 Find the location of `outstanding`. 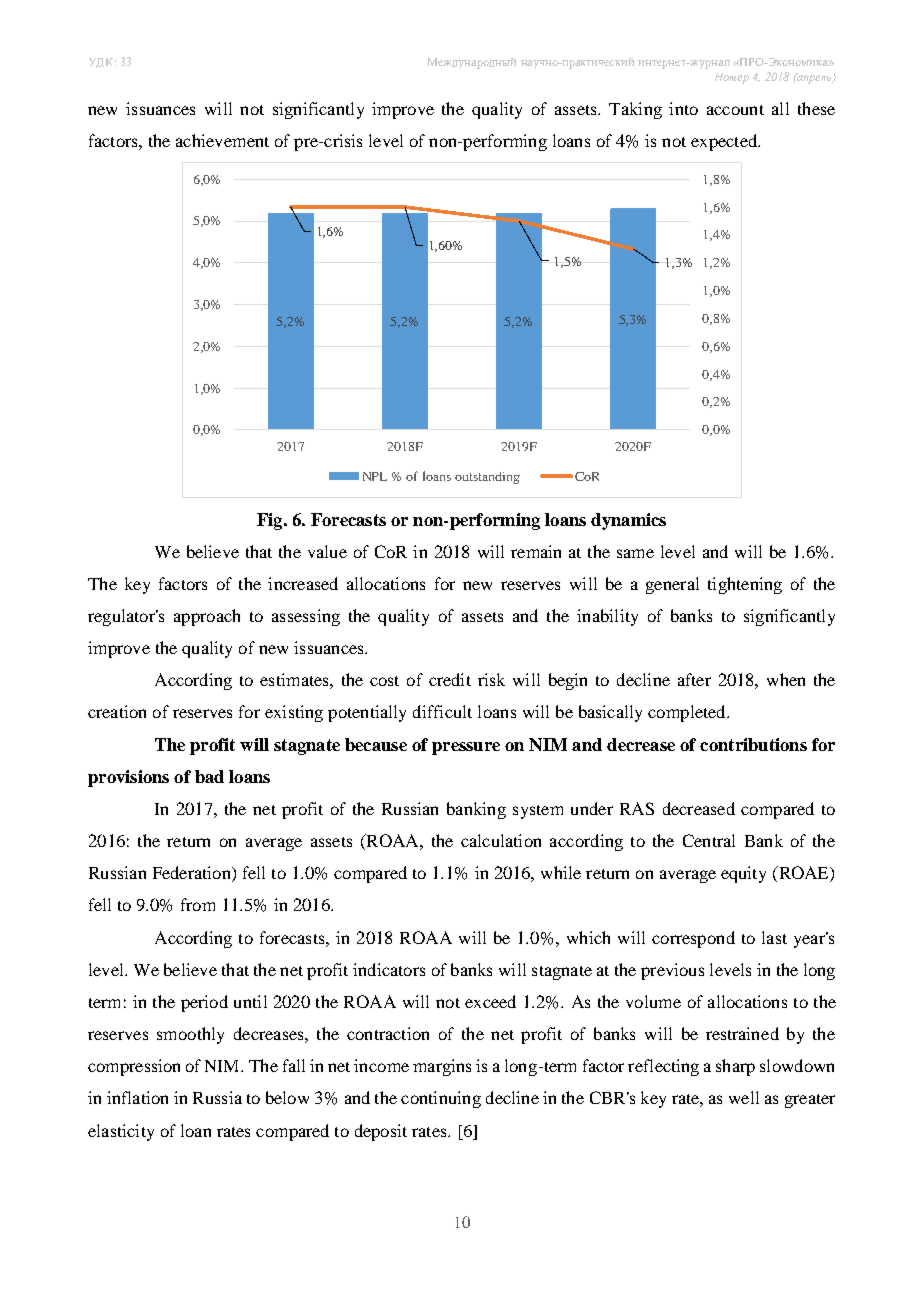

outstanding is located at coordinates (487, 478).
